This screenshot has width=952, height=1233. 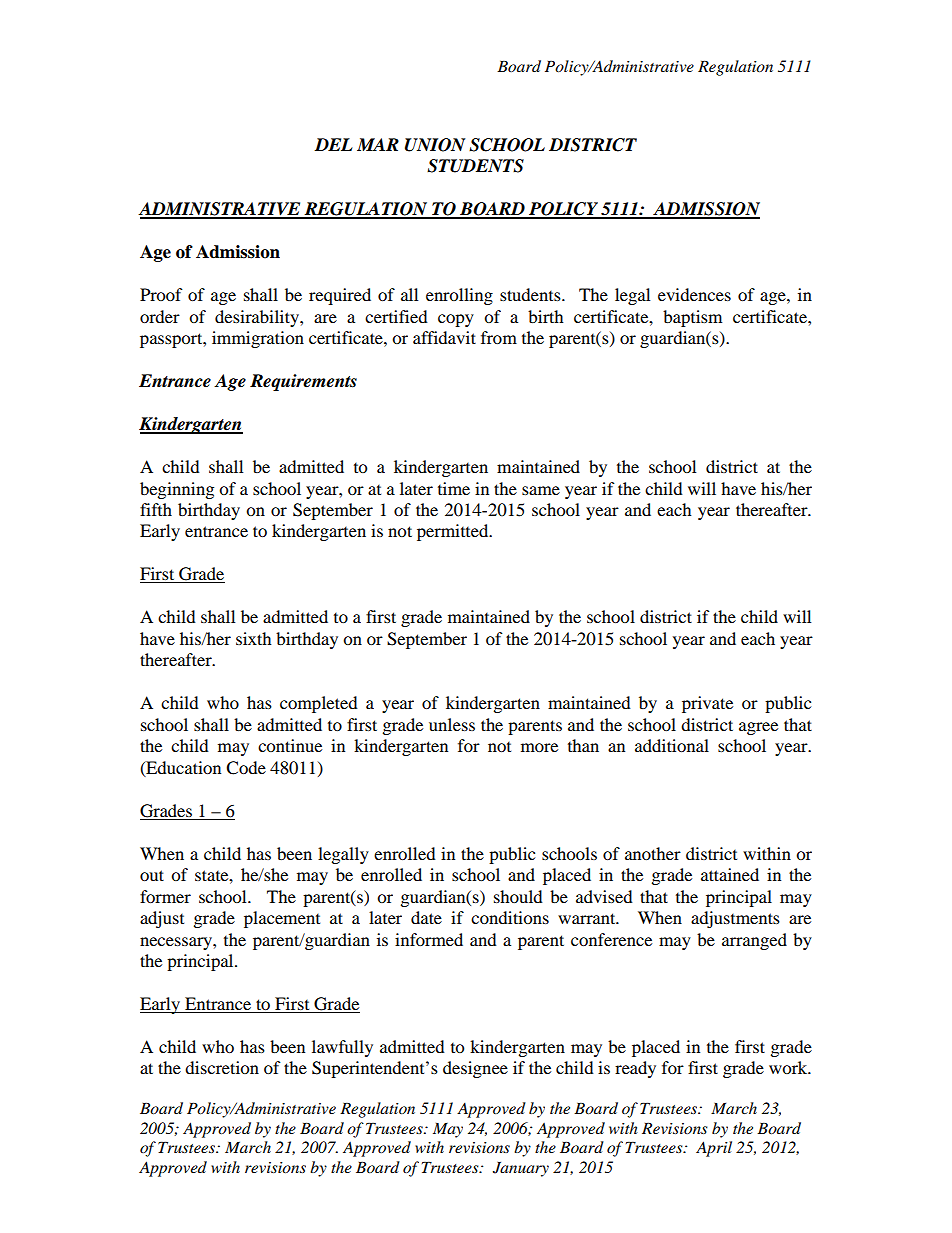 I want to click on DEL, so click(x=333, y=144).
